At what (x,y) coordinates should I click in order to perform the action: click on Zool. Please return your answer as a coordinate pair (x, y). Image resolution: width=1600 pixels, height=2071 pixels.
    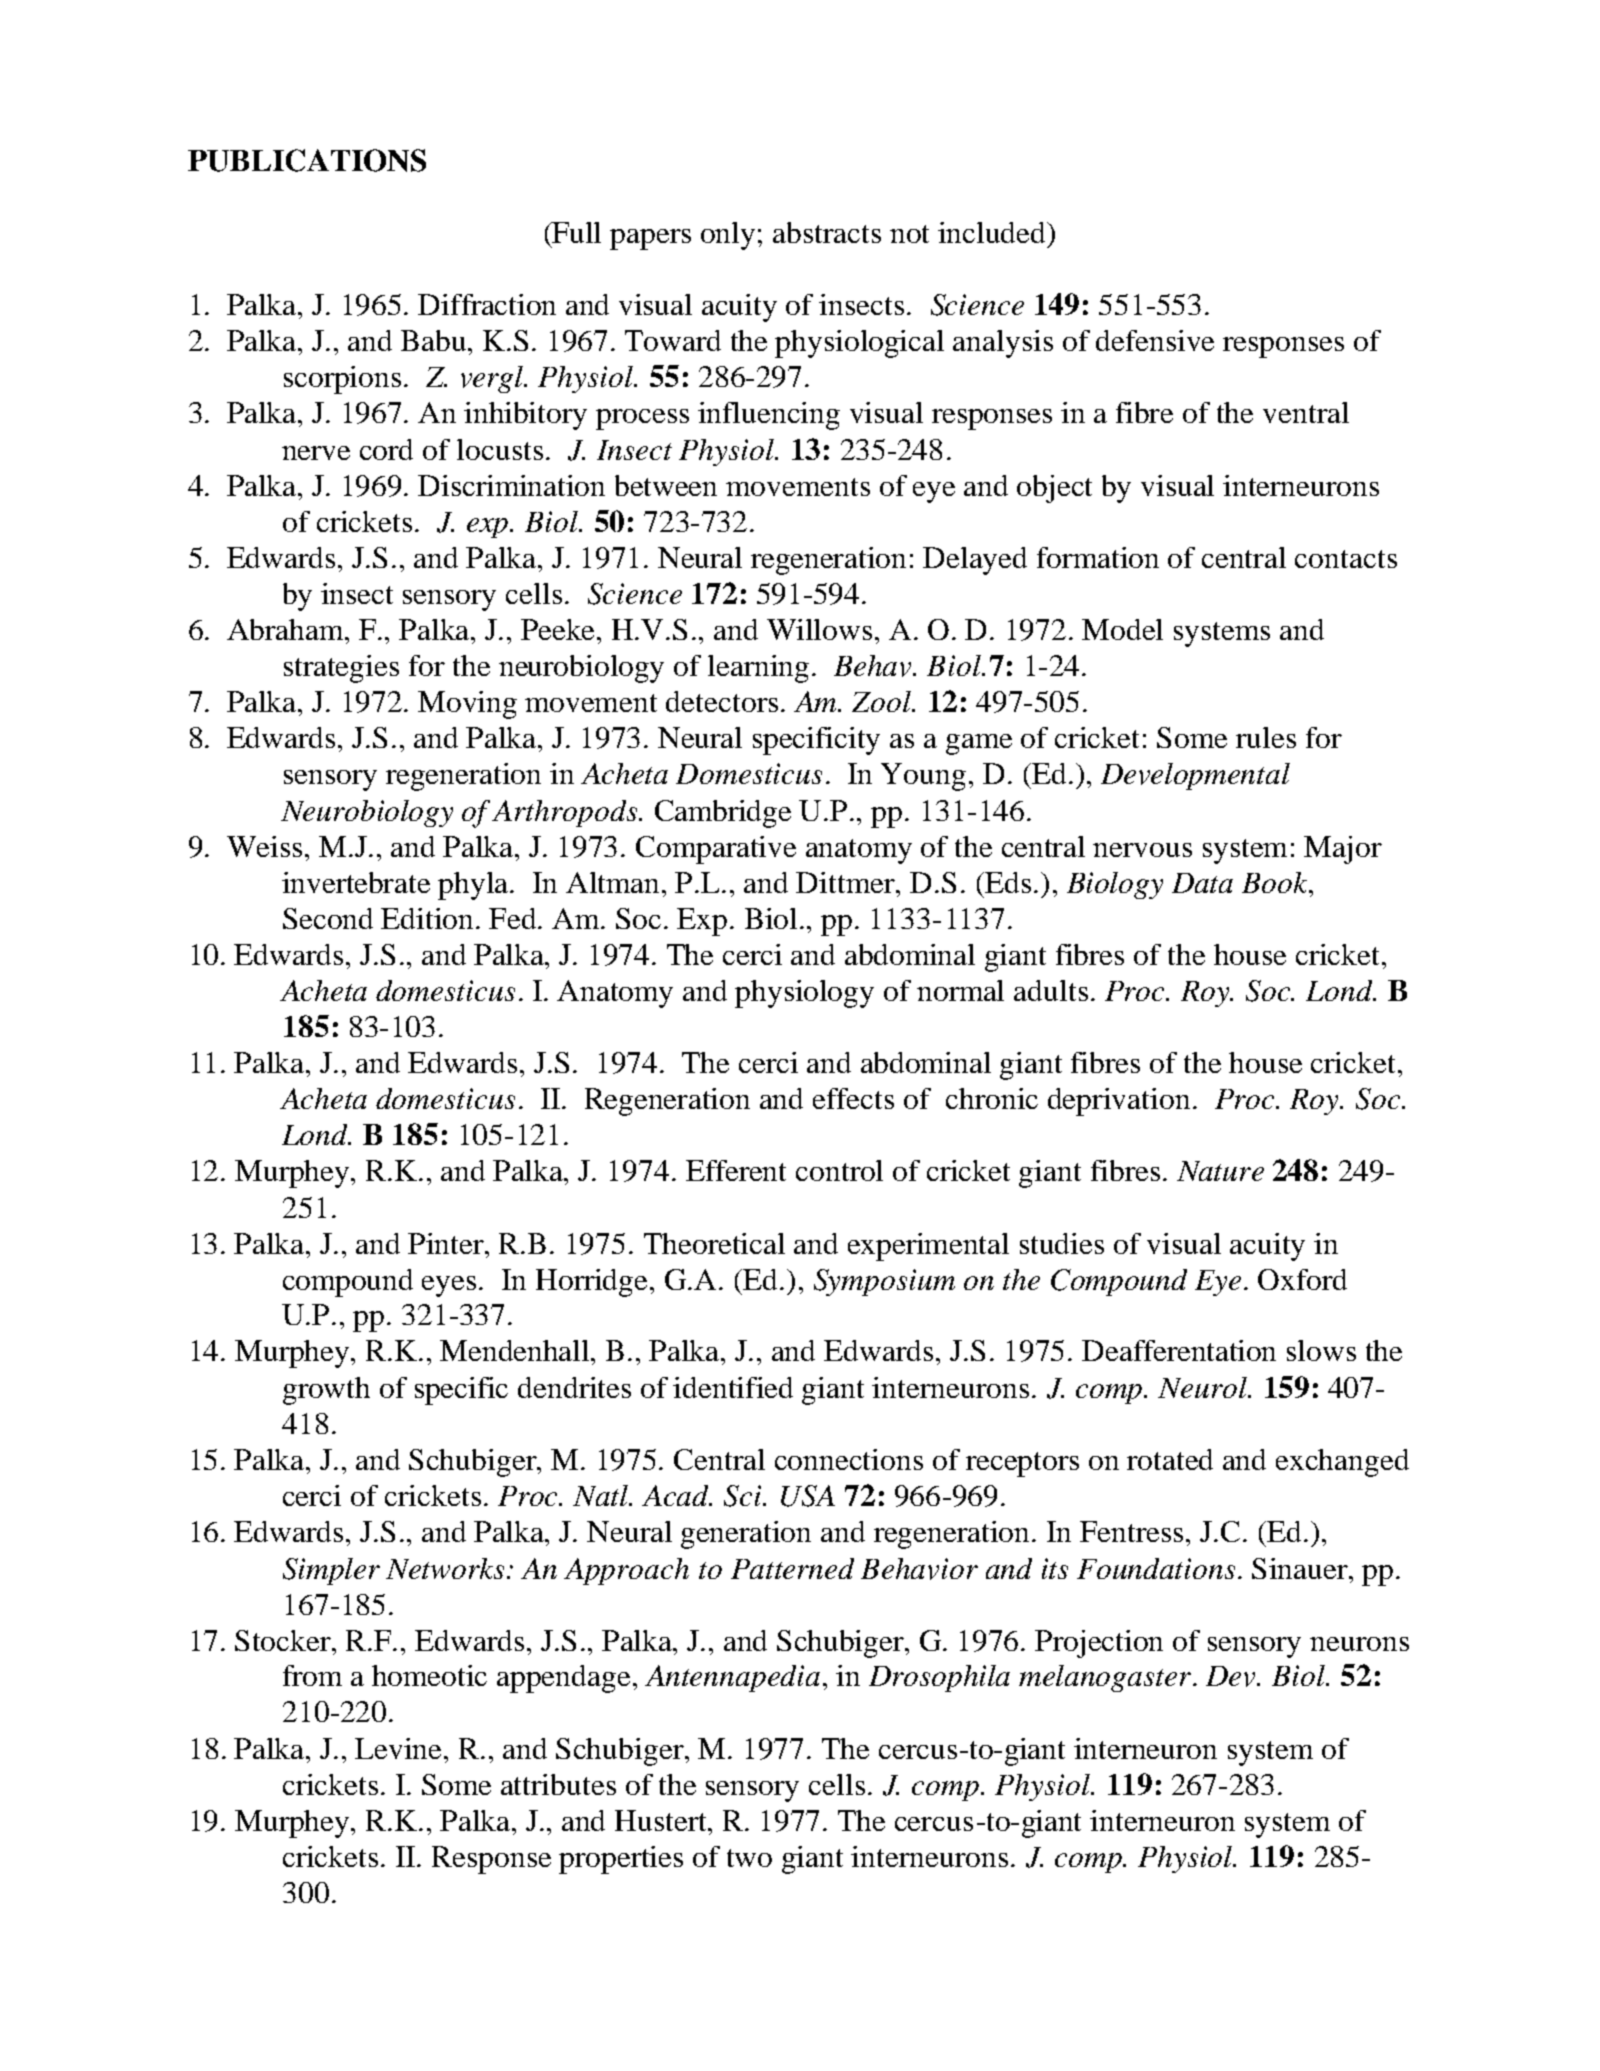
    Looking at the image, I should click on (882, 701).
